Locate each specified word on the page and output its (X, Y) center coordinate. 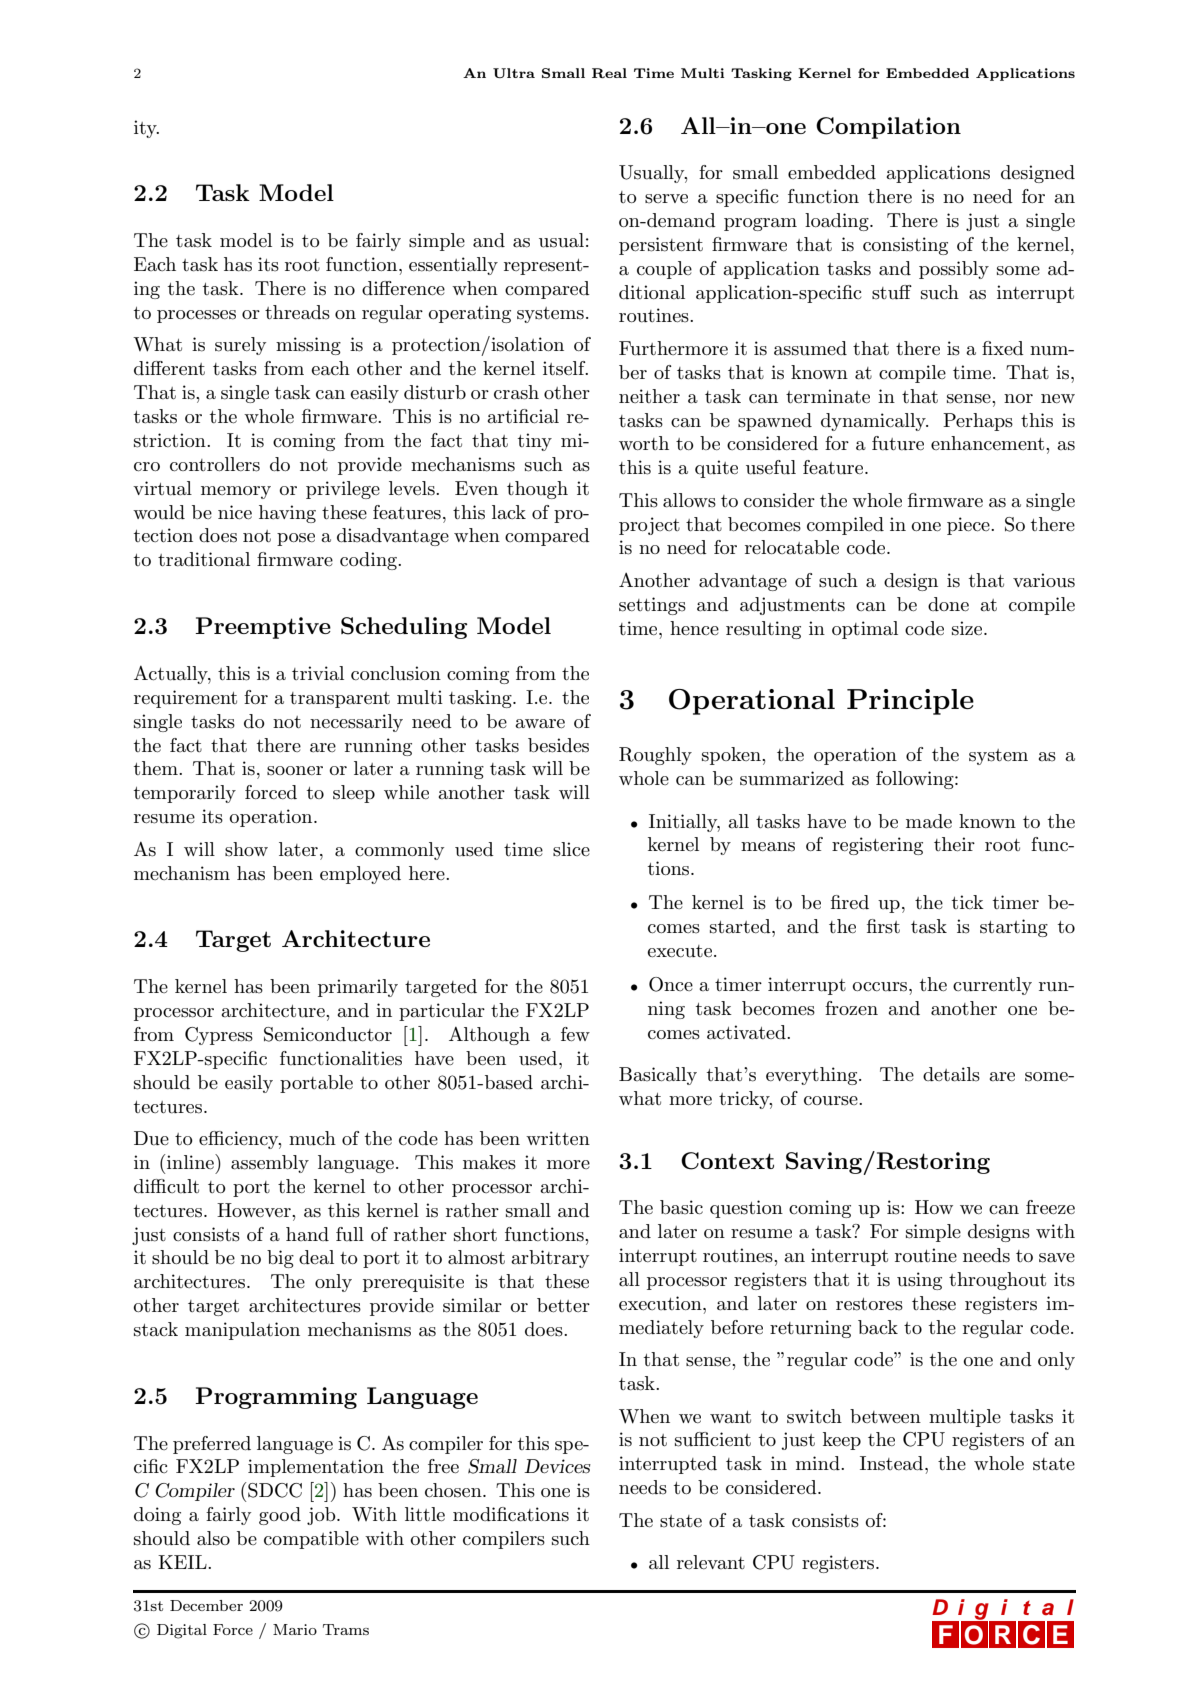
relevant (711, 1562)
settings (652, 606)
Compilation (888, 128)
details (951, 1074)
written (558, 1138)
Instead (893, 1463)
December (206, 1605)
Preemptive (263, 628)
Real (609, 73)
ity (146, 129)
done (948, 604)
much (312, 1138)
